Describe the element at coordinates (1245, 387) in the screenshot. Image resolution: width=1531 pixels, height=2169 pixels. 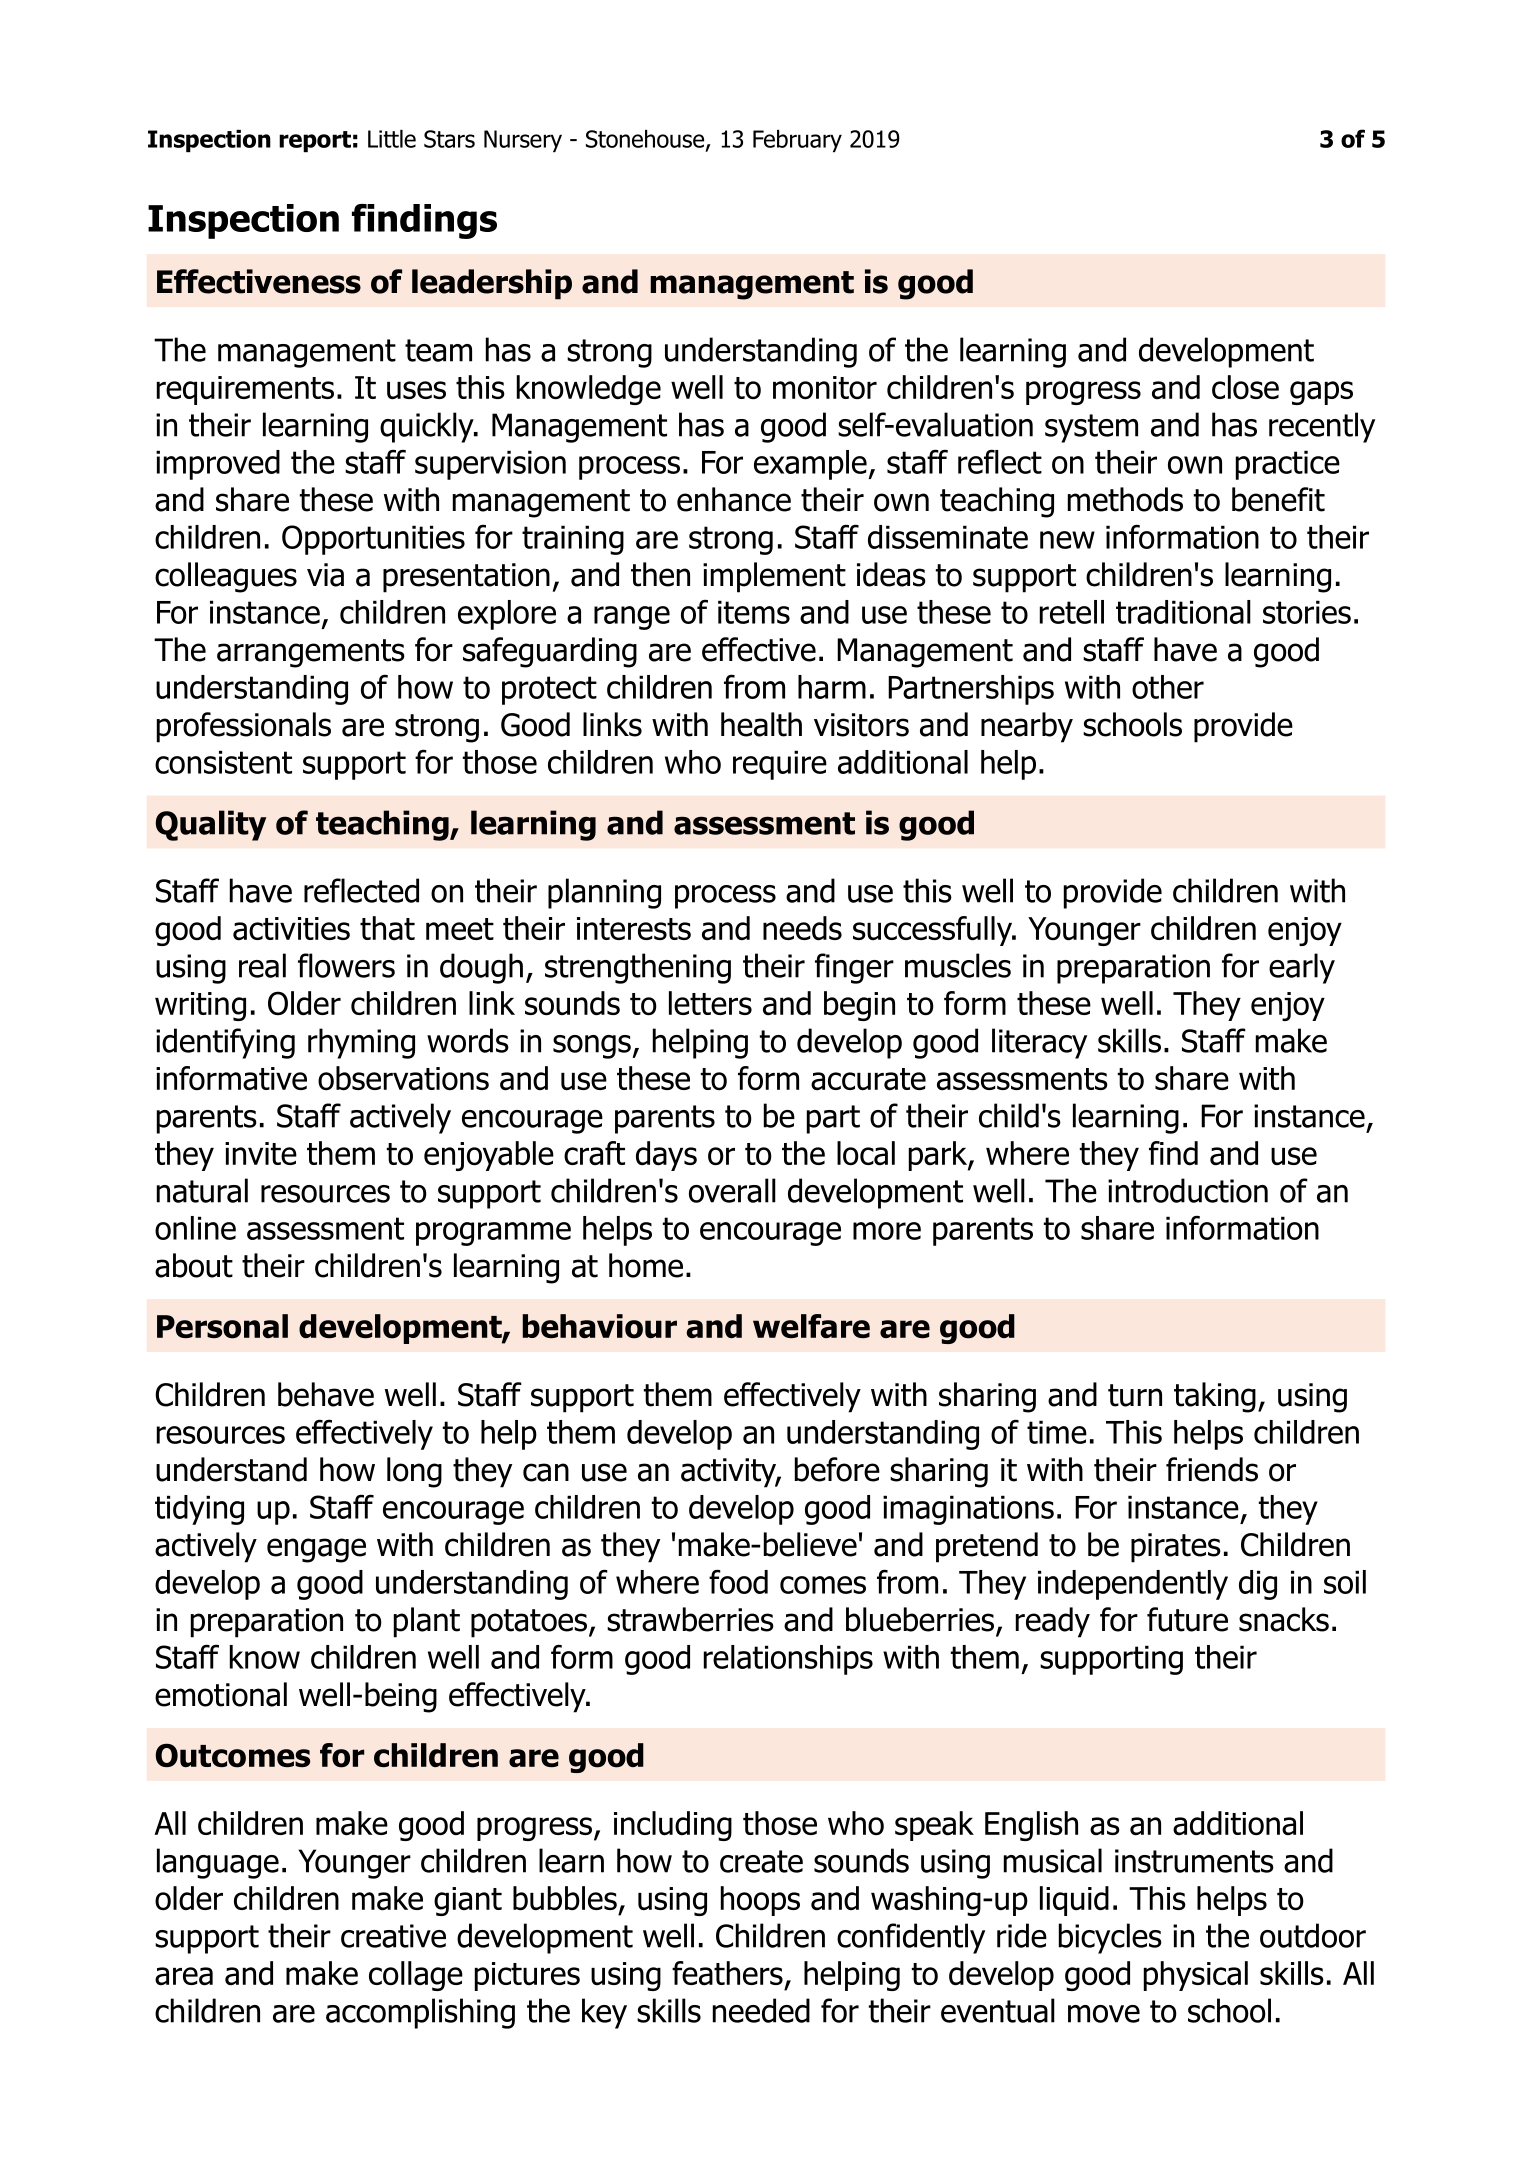
I see `close` at that location.
